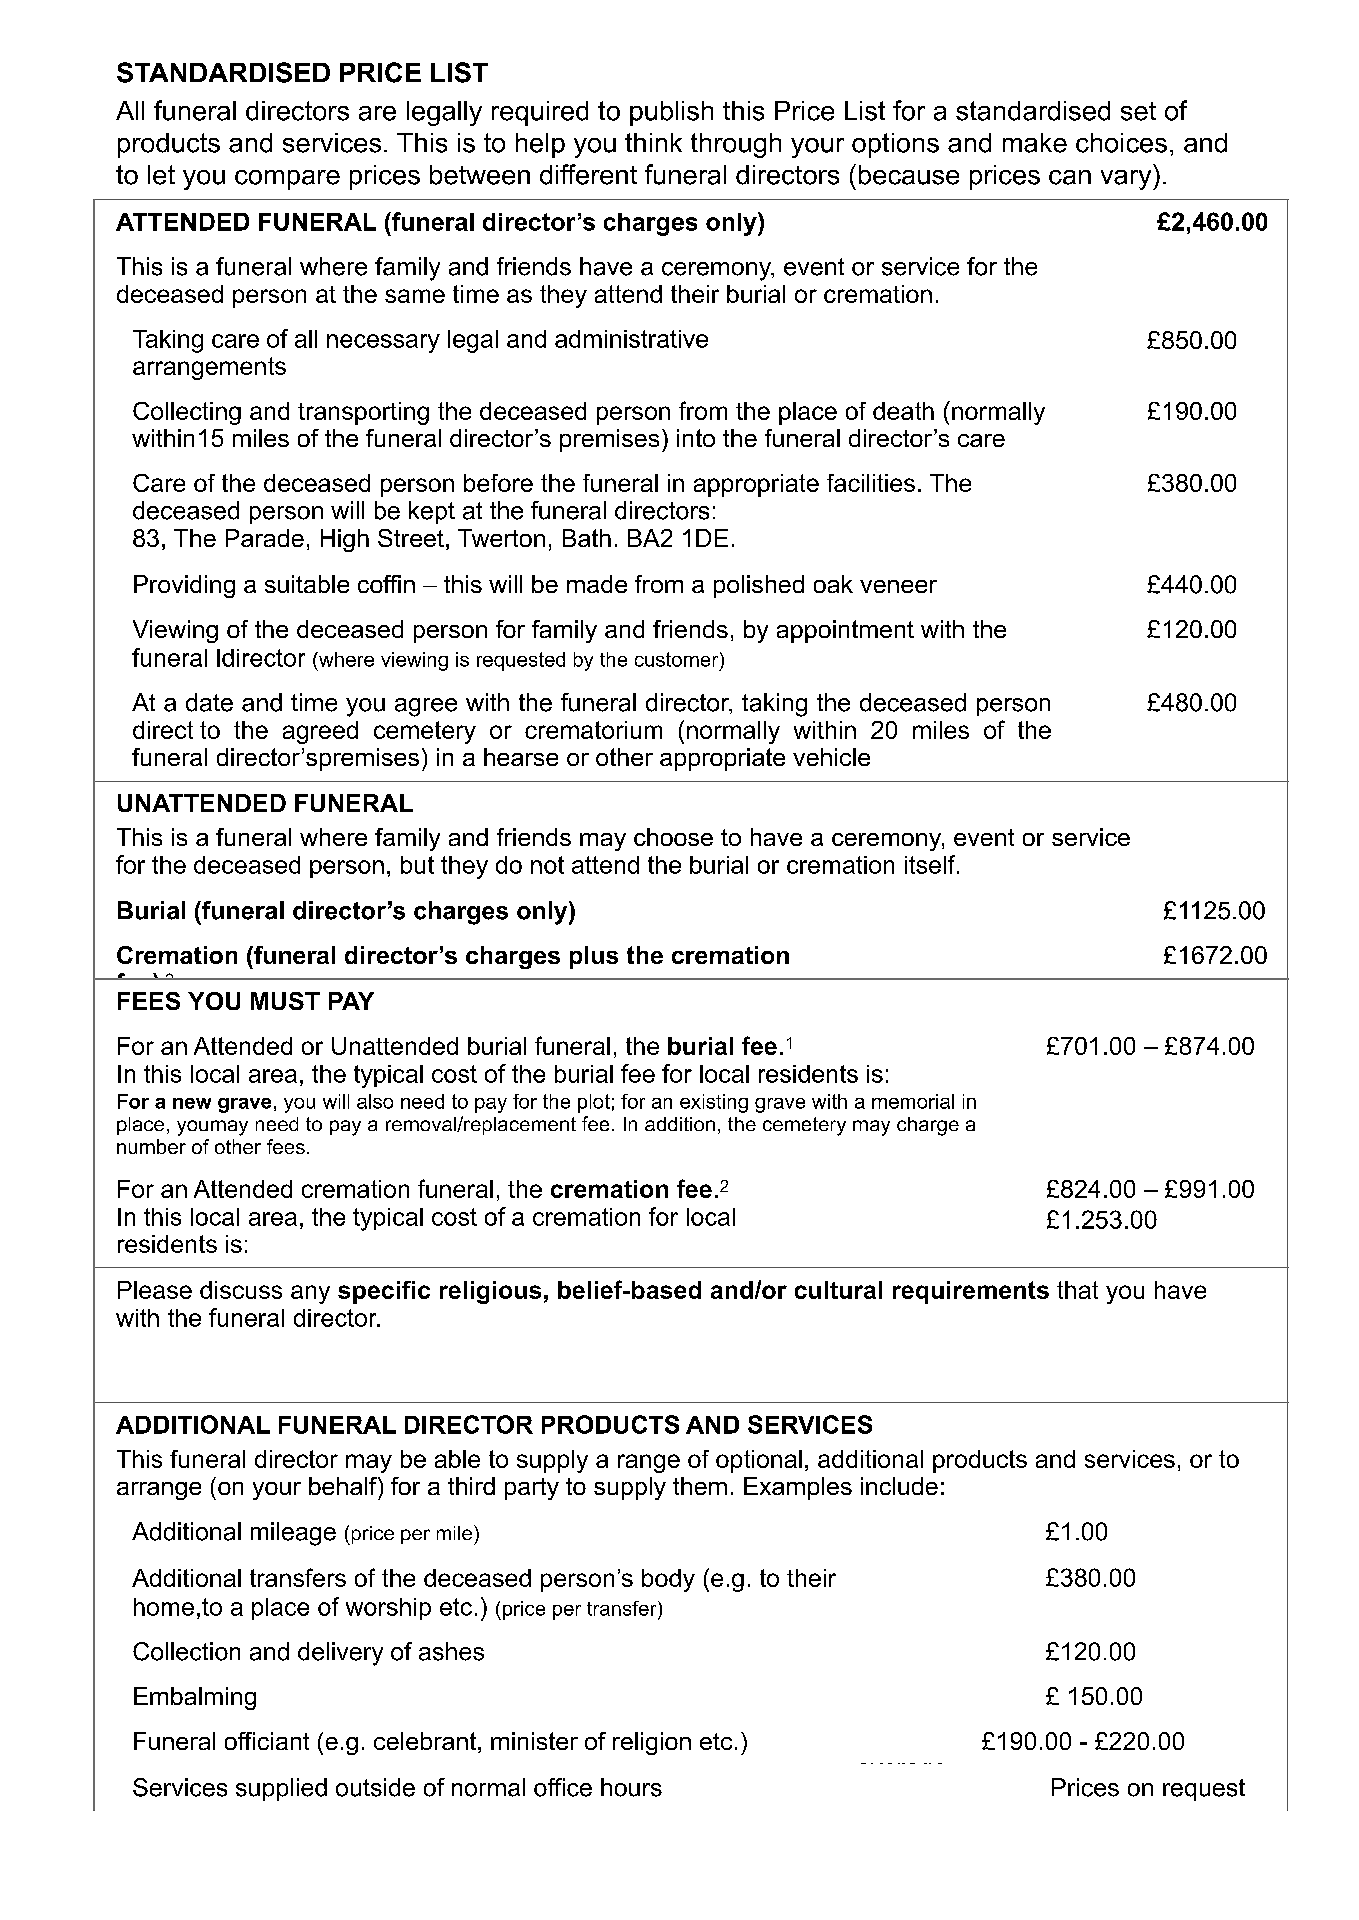 The image size is (1359, 1920). Describe the element at coordinates (898, 586) in the page. I see `veneer` at that location.
